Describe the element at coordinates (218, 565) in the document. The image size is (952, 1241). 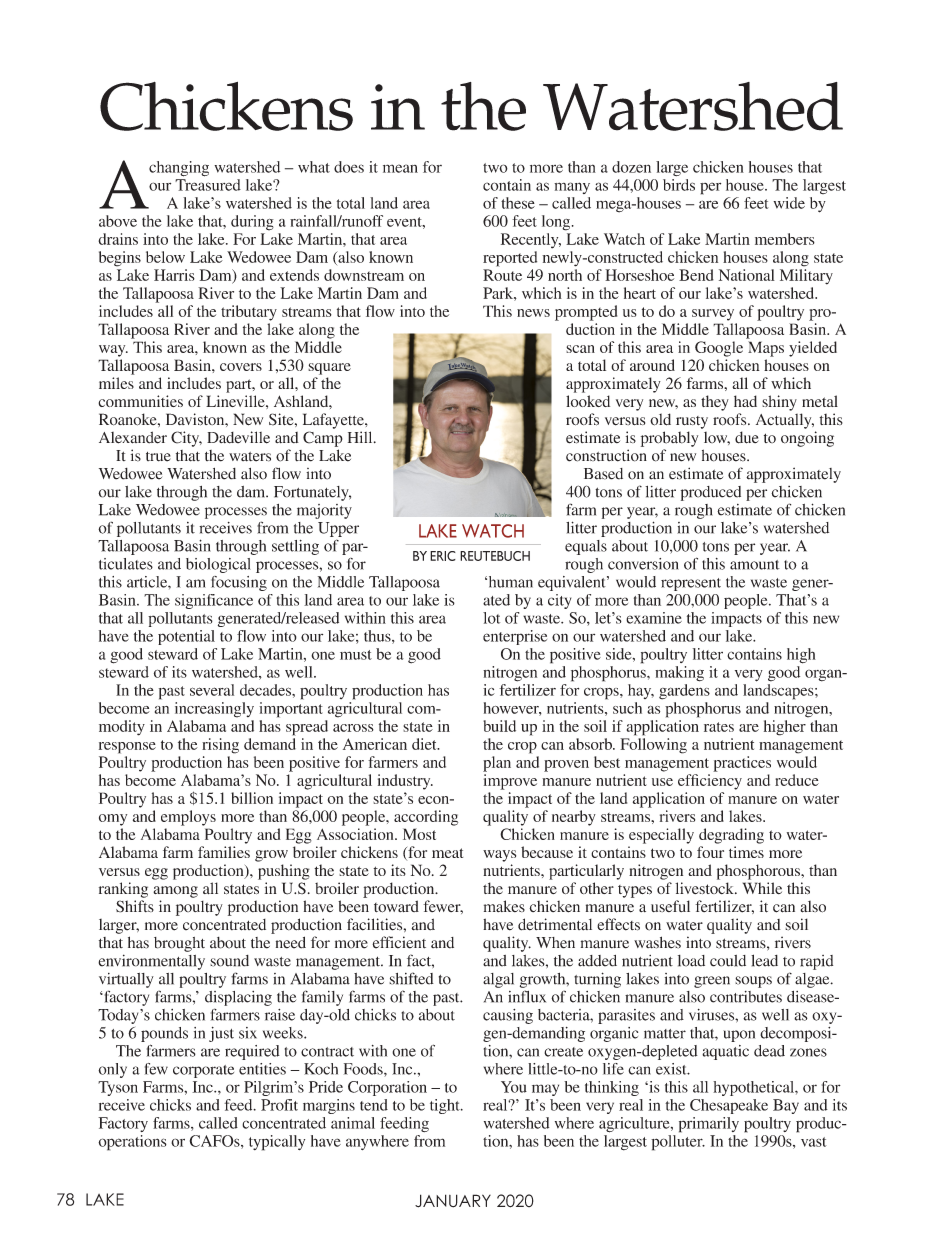
I see `biological` at that location.
